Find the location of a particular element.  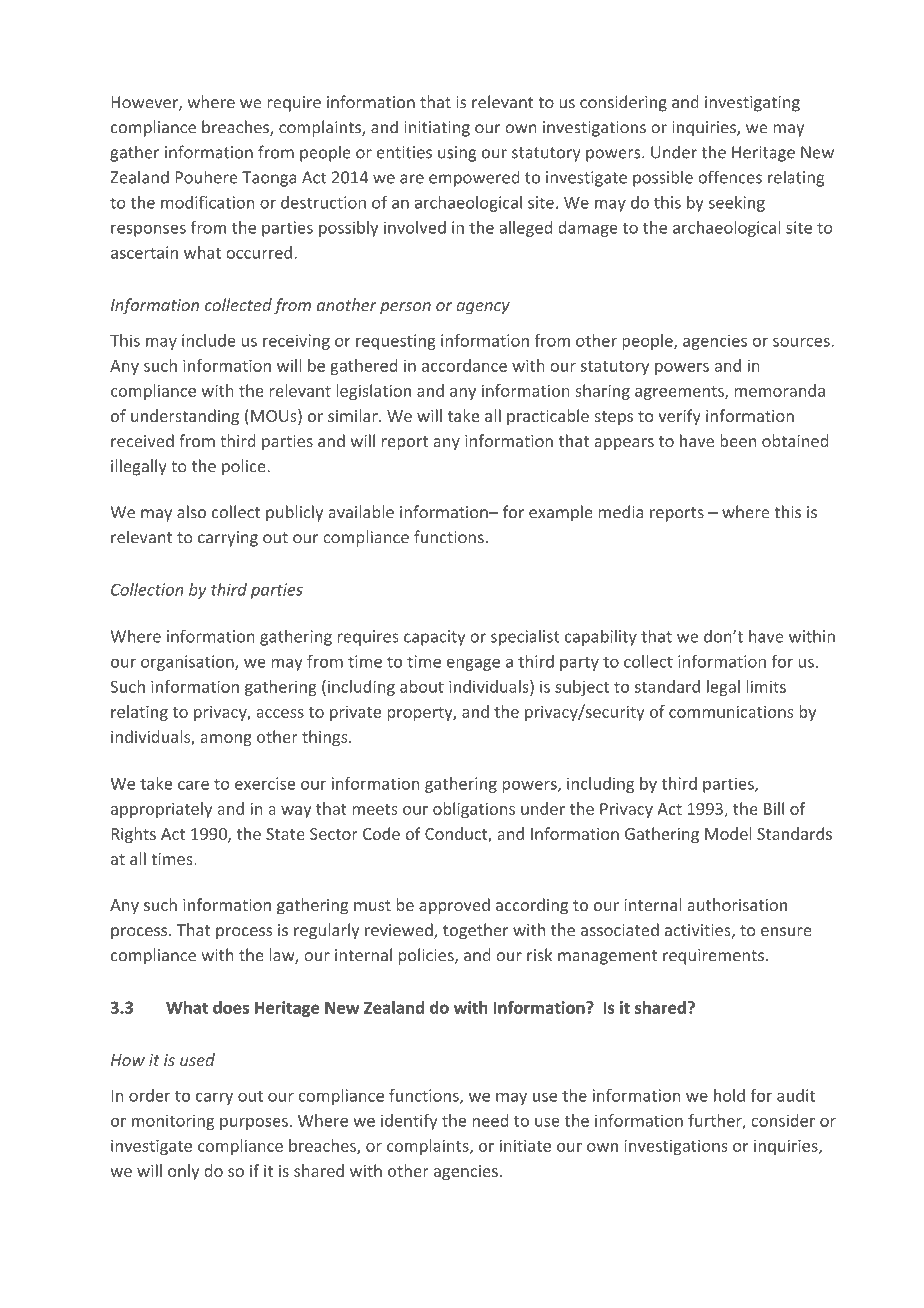

using is located at coordinates (457, 154).
